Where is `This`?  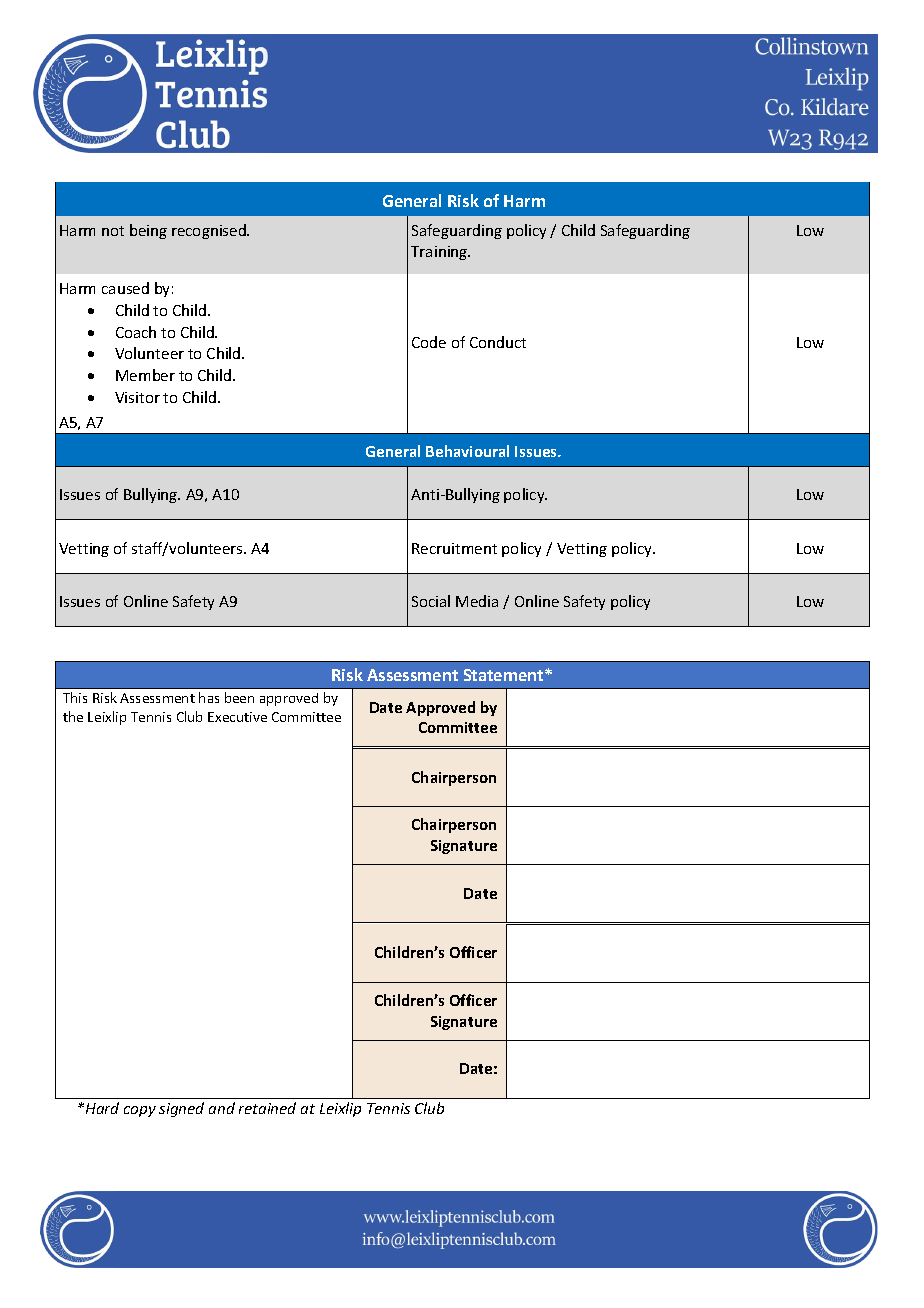 This is located at coordinates (75, 697).
